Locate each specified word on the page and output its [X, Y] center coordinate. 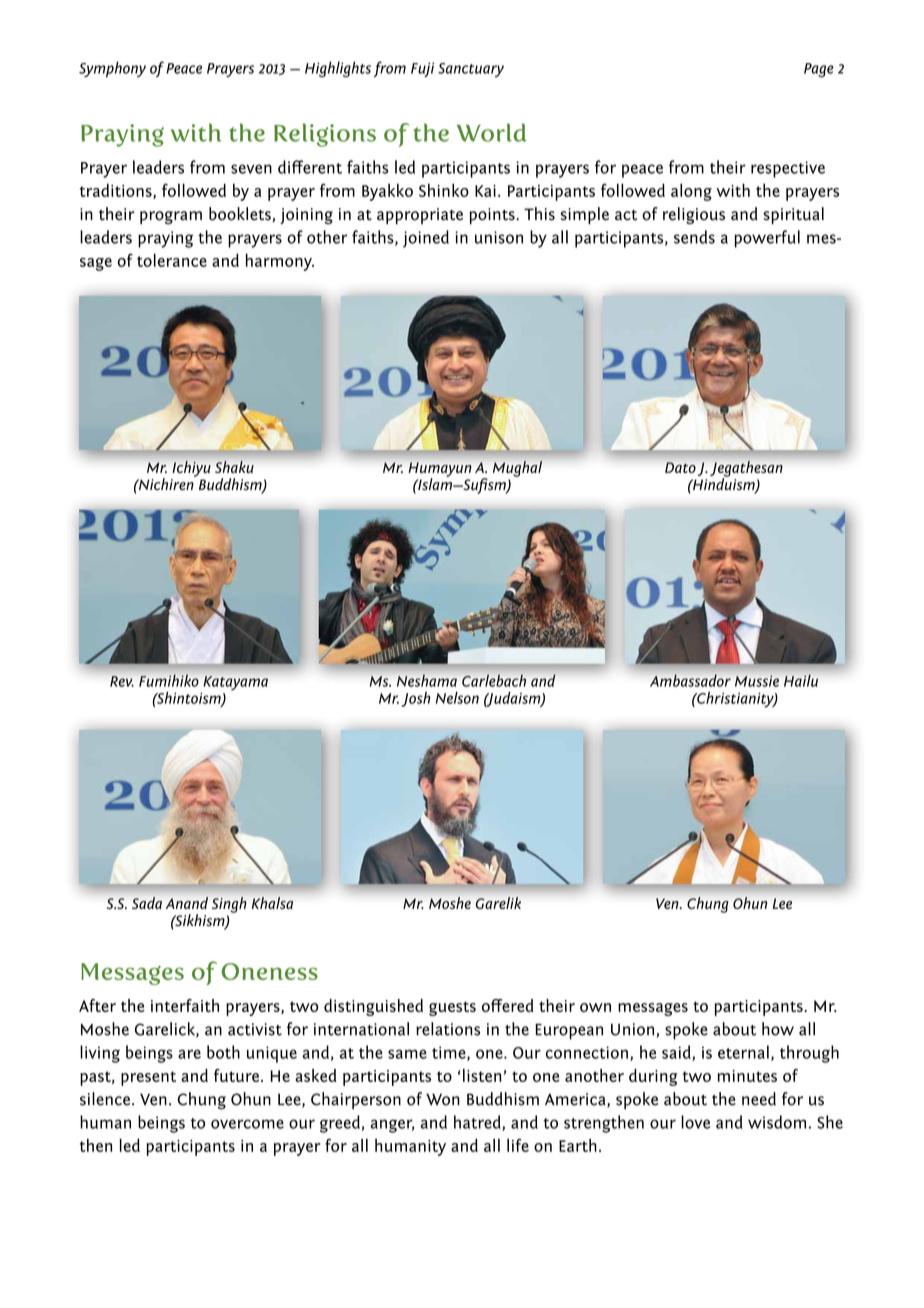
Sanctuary [471, 70]
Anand [187, 903]
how [778, 1029]
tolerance [172, 260]
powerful [767, 239]
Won [443, 1099]
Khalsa [272, 903]
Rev [122, 681]
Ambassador [690, 680]
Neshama [427, 680]
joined [426, 239]
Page [819, 70]
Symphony [112, 69]
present [148, 1078]
